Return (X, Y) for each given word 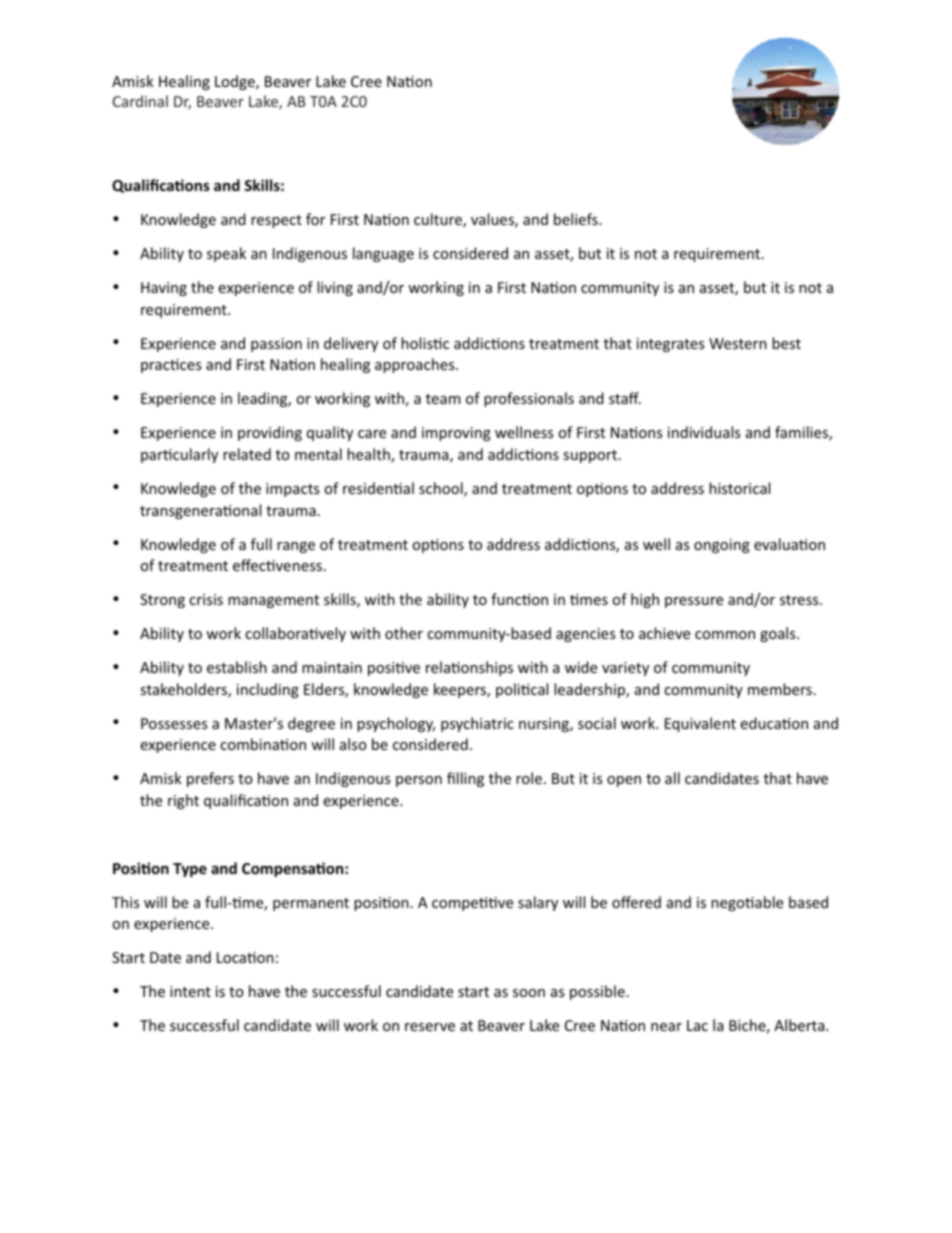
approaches (416, 365)
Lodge (236, 82)
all (672, 778)
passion (276, 345)
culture (439, 220)
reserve (430, 1027)
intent (190, 991)
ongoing (722, 546)
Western (738, 343)
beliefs (577, 219)
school (442, 489)
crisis (206, 599)
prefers (210, 779)
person (419, 781)
